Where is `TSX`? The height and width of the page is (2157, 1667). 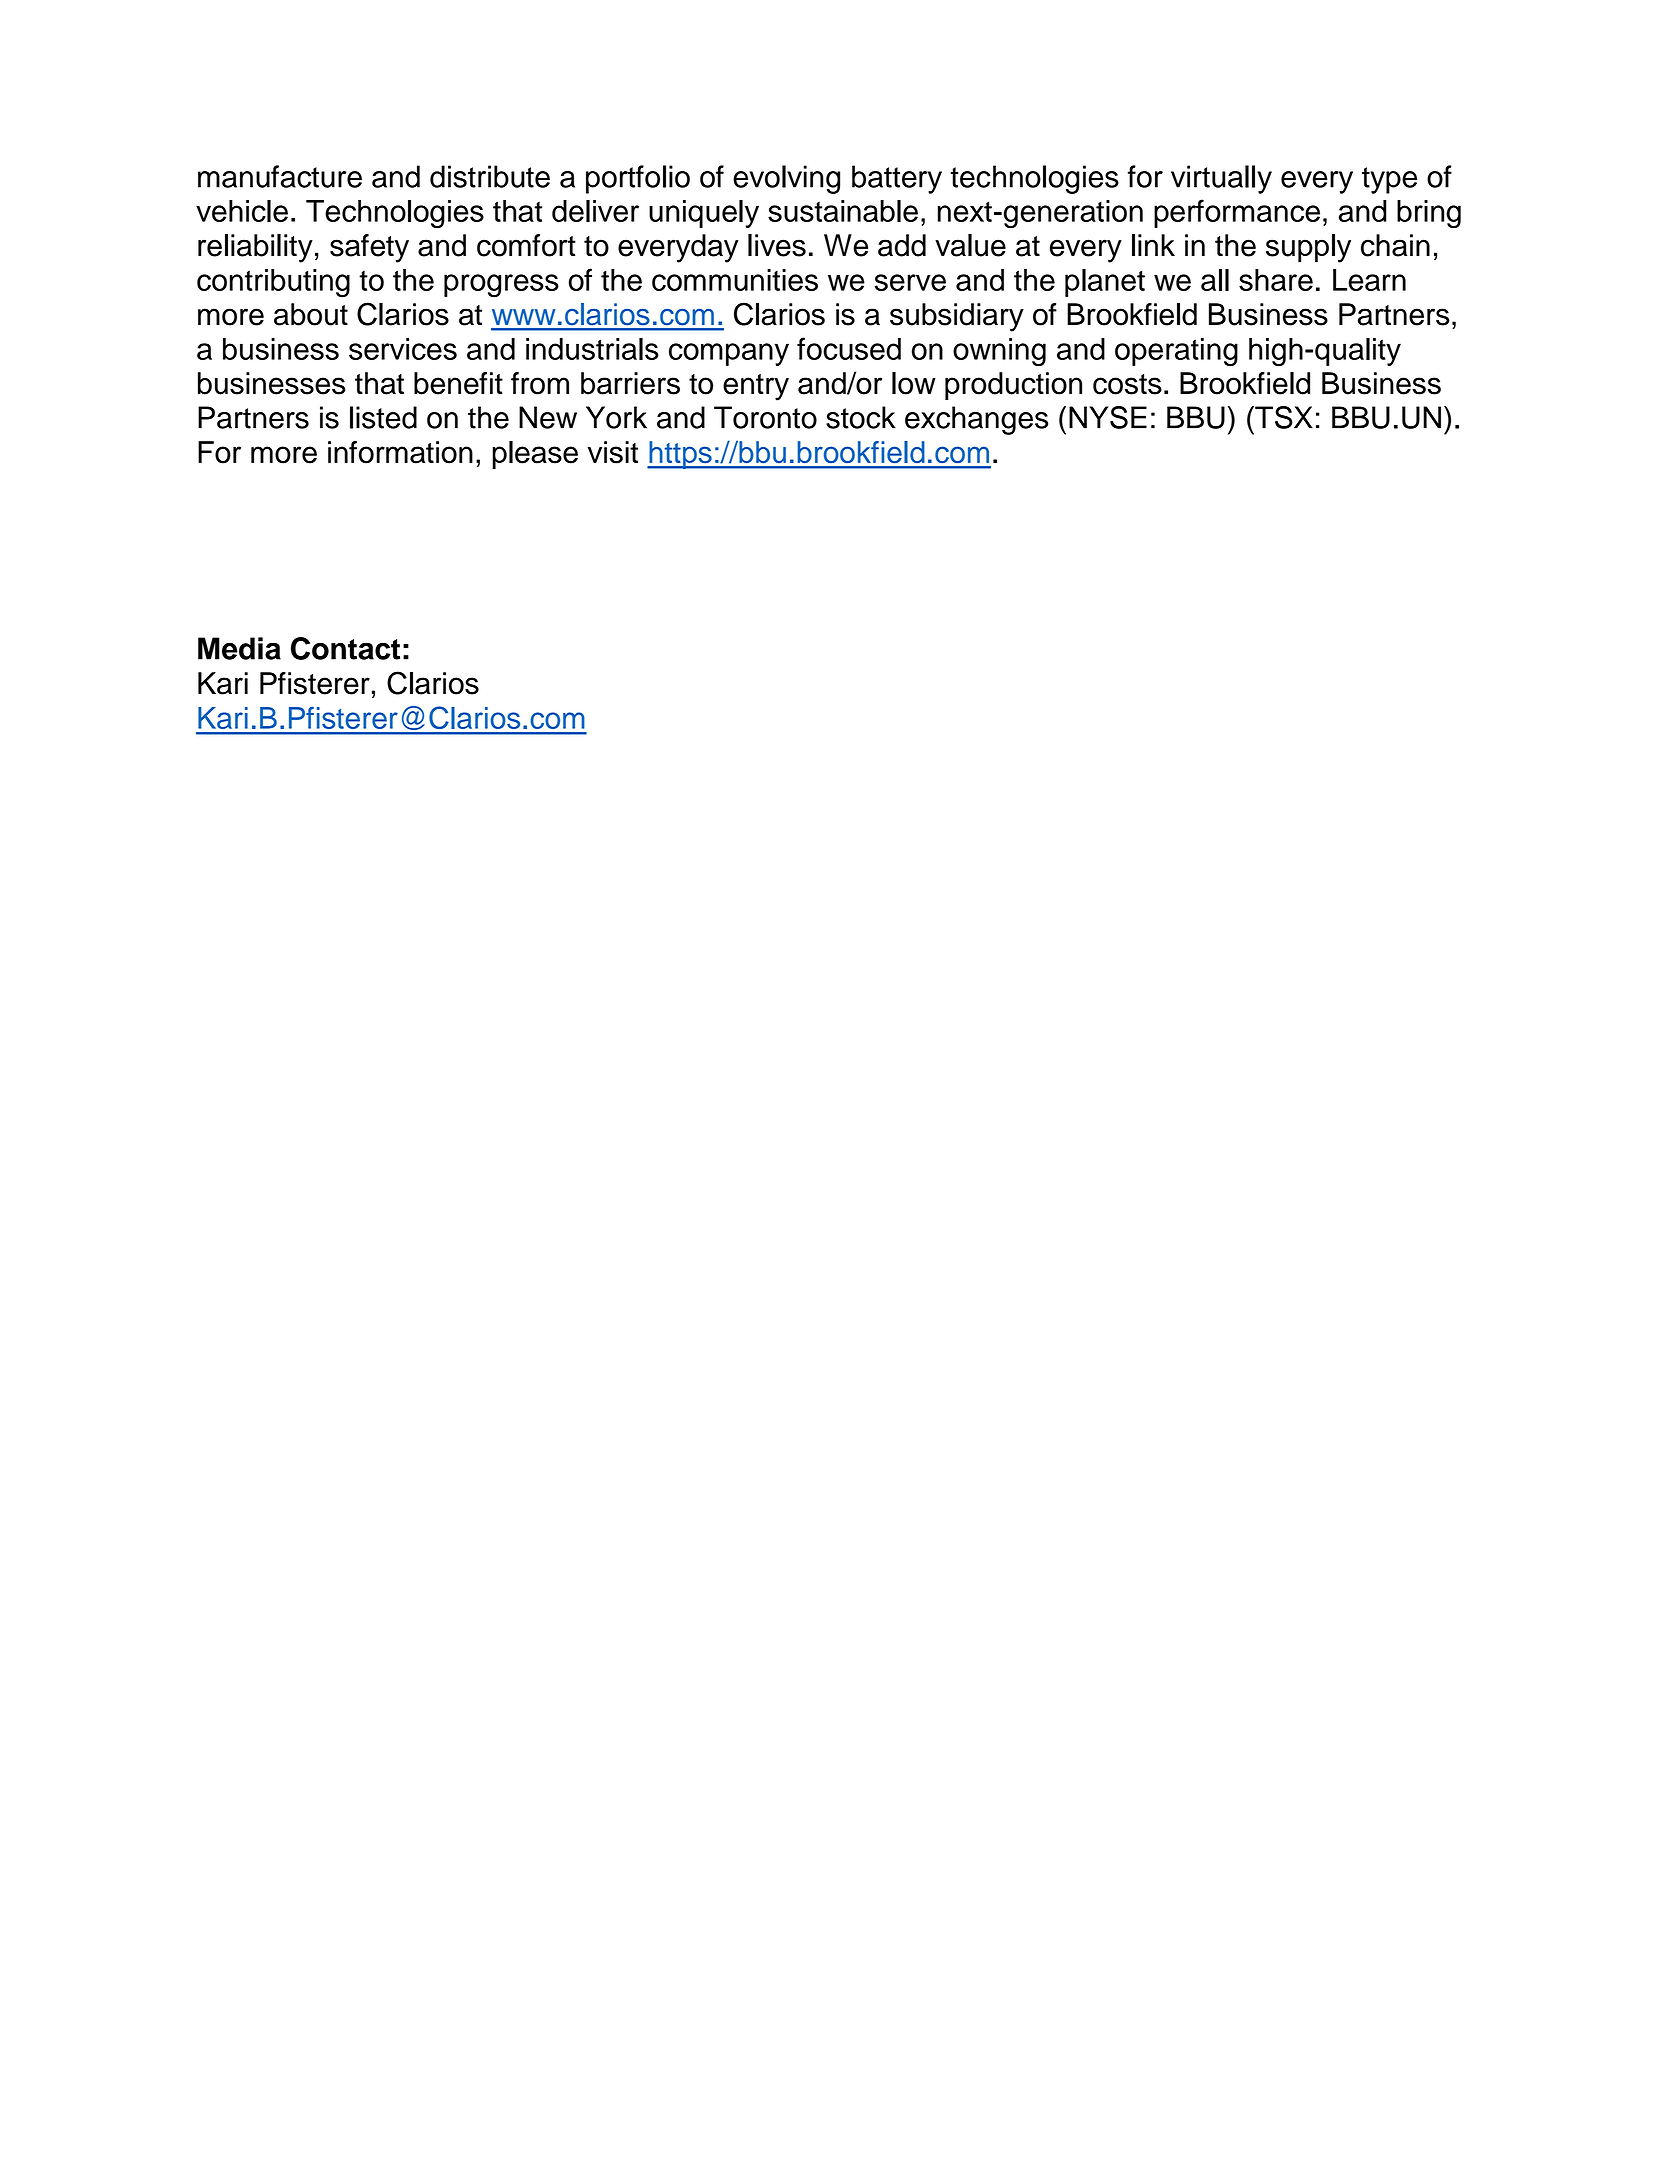
TSX is located at coordinates (1283, 417).
